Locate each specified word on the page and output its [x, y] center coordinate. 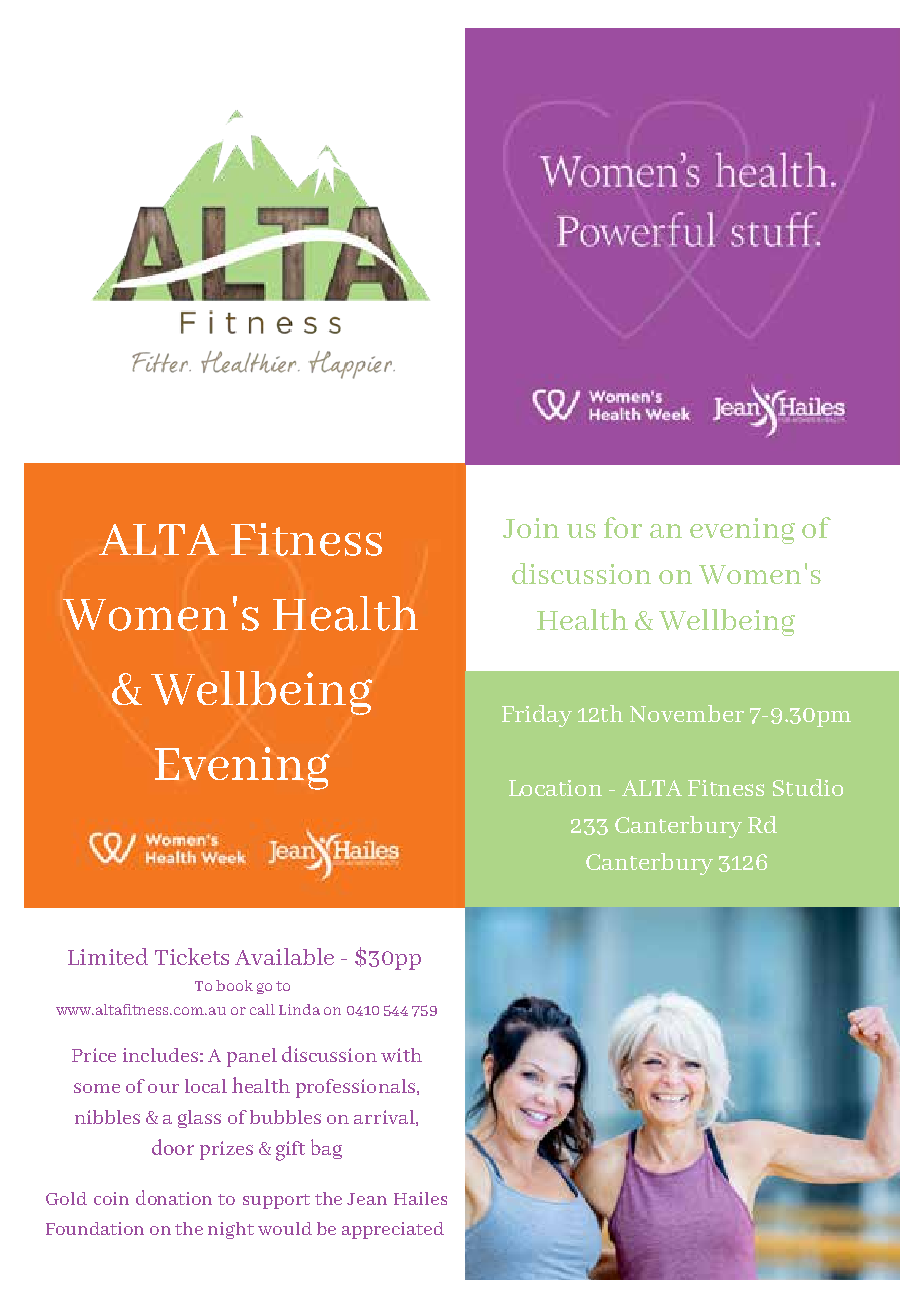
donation [174, 1197]
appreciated [393, 1230]
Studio [808, 787]
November [687, 713]
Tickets [192, 956]
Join [531, 528]
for [623, 527]
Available [284, 956]
